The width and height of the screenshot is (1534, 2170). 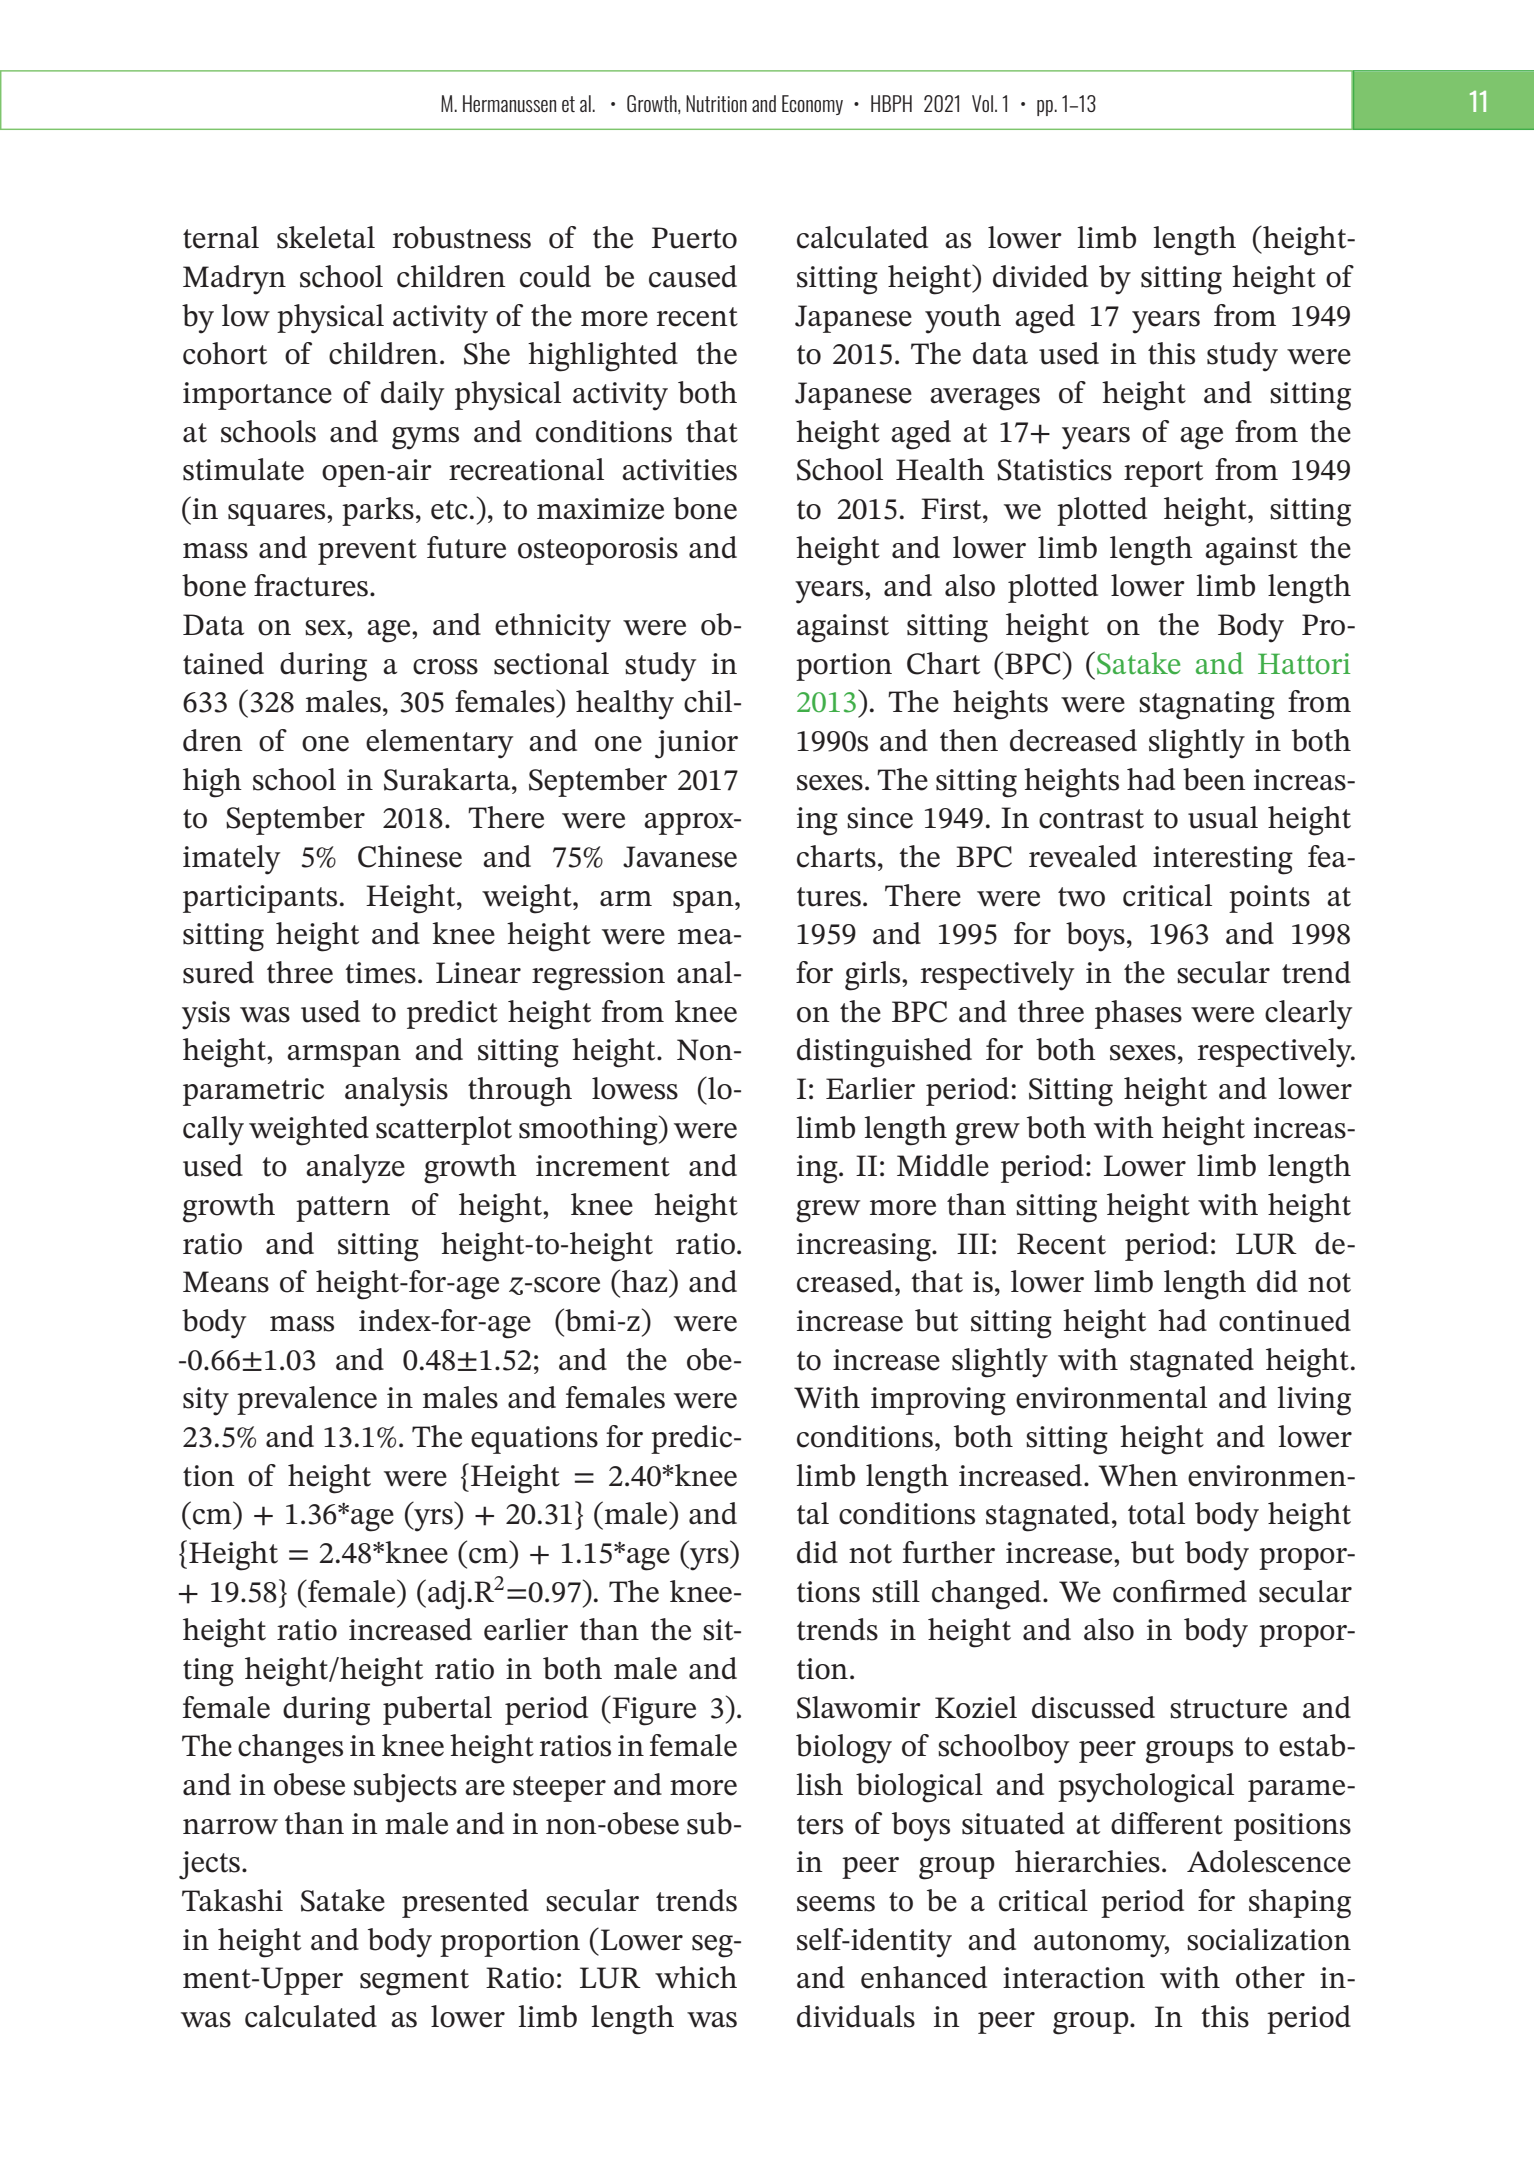 I want to click on Economy, so click(x=812, y=105).
